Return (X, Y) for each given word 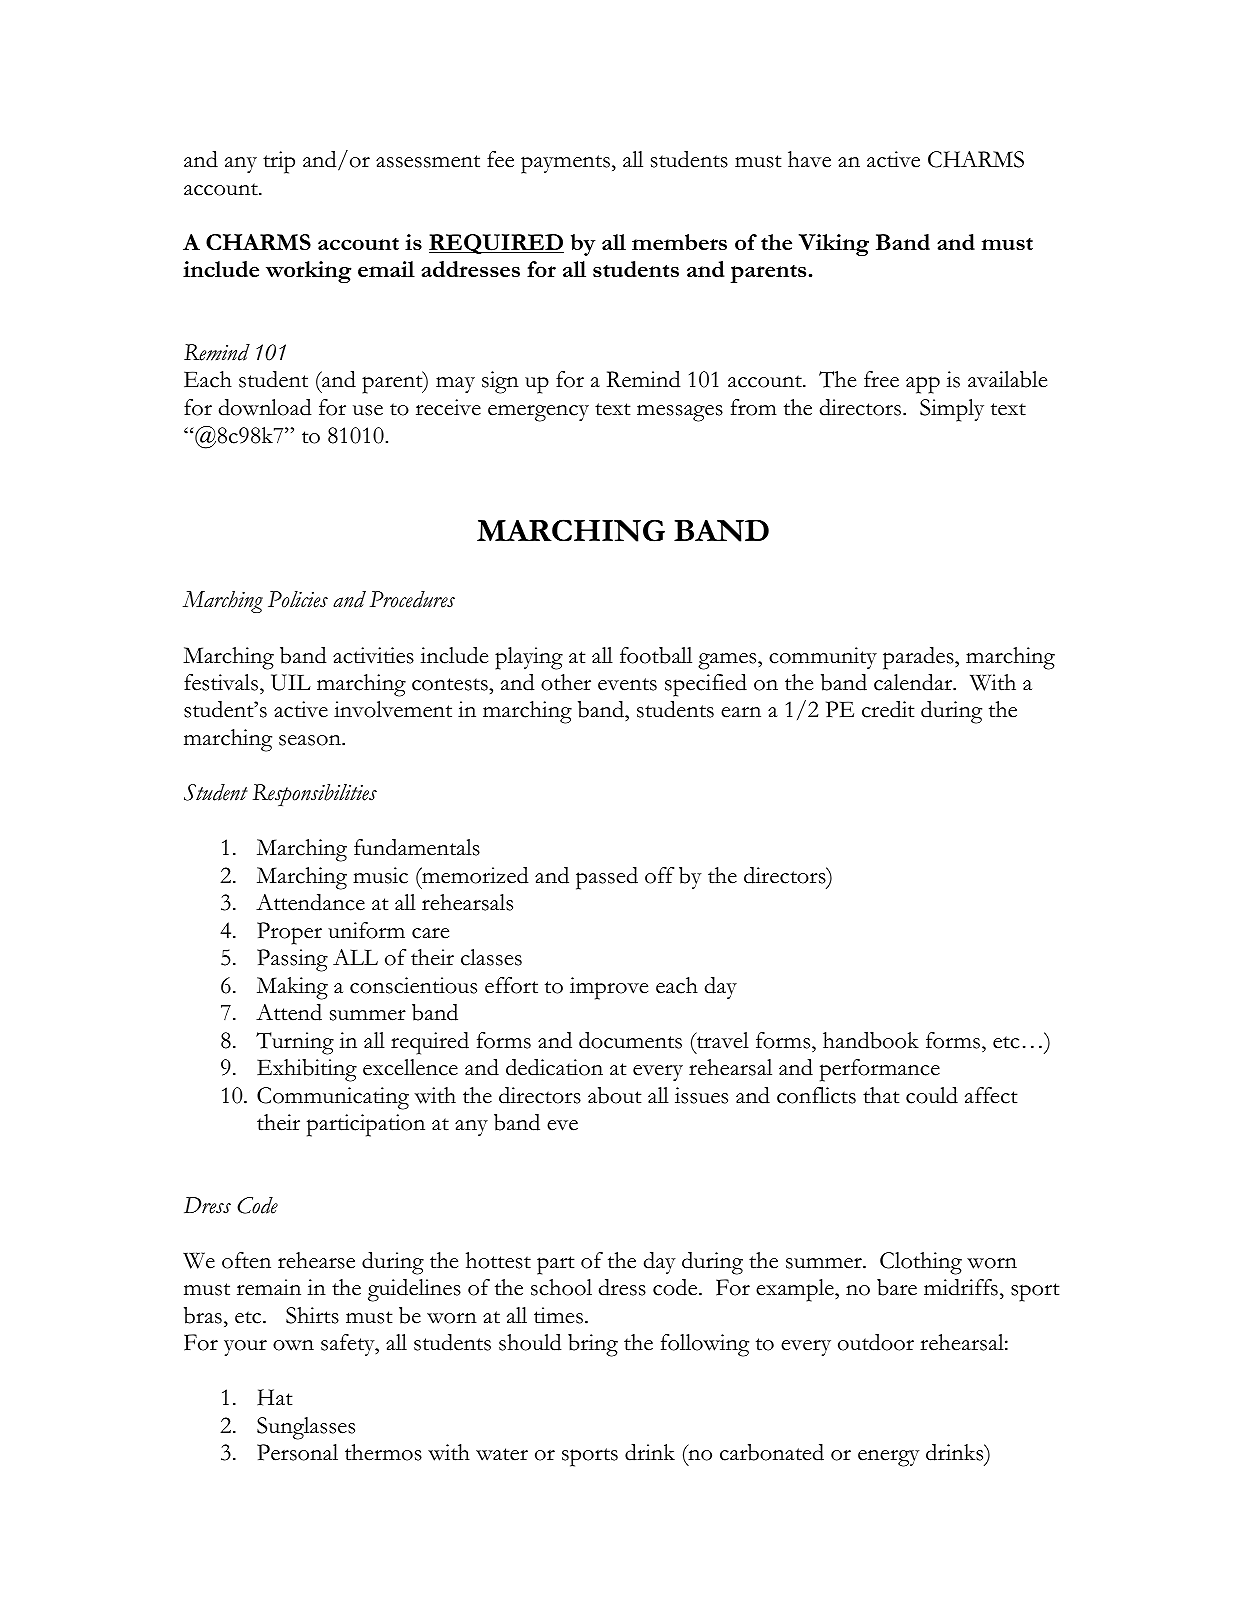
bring (593, 1345)
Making (292, 988)
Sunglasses (306, 1428)
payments (565, 164)
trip (279, 162)
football (656, 655)
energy (889, 1458)
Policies (298, 599)
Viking (834, 245)
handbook (871, 1040)
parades (919, 658)
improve (609, 988)
